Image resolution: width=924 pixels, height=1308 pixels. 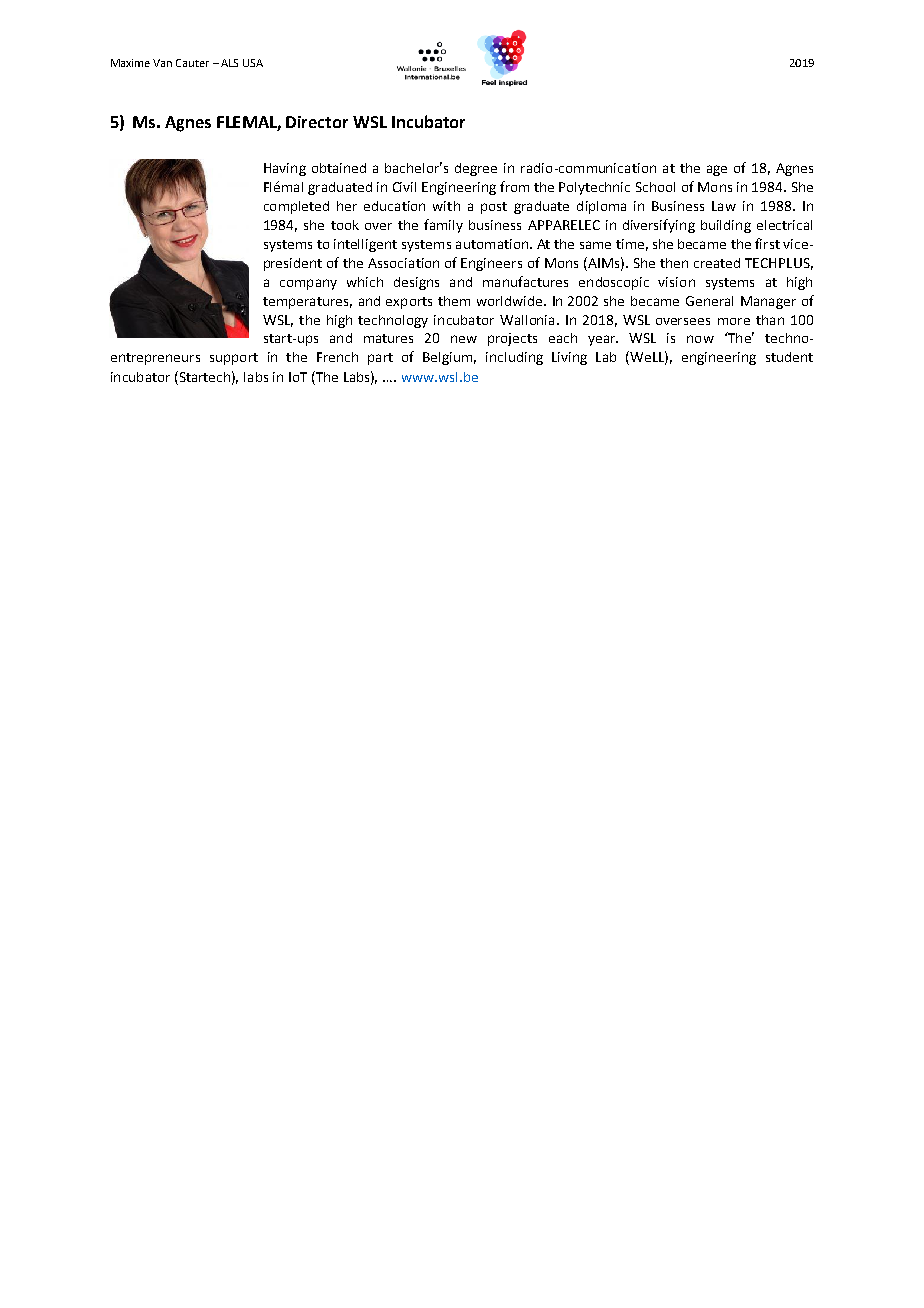 What do you see at coordinates (229, 63) in the screenshot?
I see `ALS` at bounding box center [229, 63].
